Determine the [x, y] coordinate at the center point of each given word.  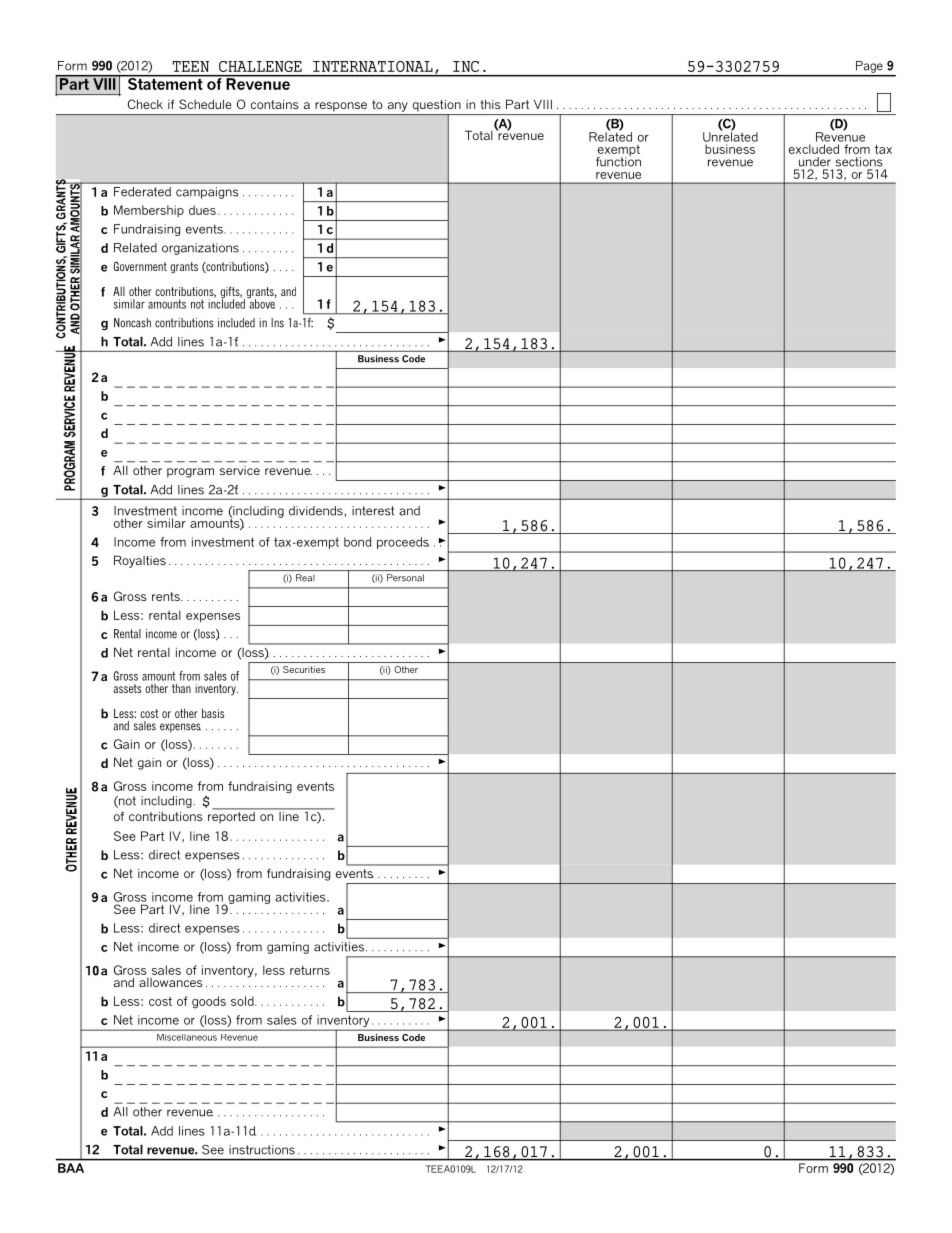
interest [373, 511]
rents [167, 596]
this [490, 104]
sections [859, 162]
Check [145, 104]
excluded [814, 149]
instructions [262, 1150]
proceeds [403, 543]
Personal [405, 578]
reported [232, 816]
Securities [304, 669]
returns [310, 970]
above [261, 303]
